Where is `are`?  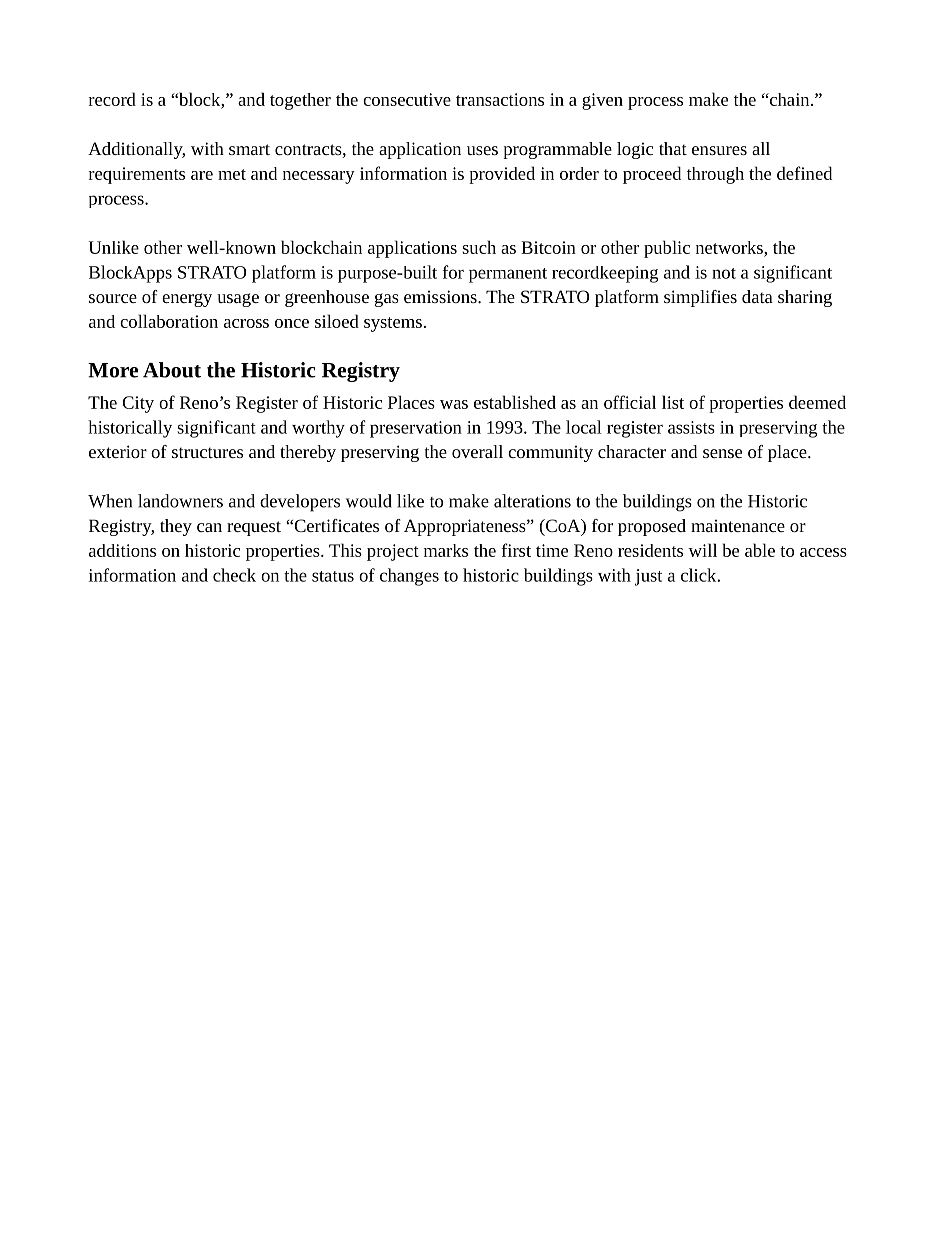
are is located at coordinates (202, 175).
